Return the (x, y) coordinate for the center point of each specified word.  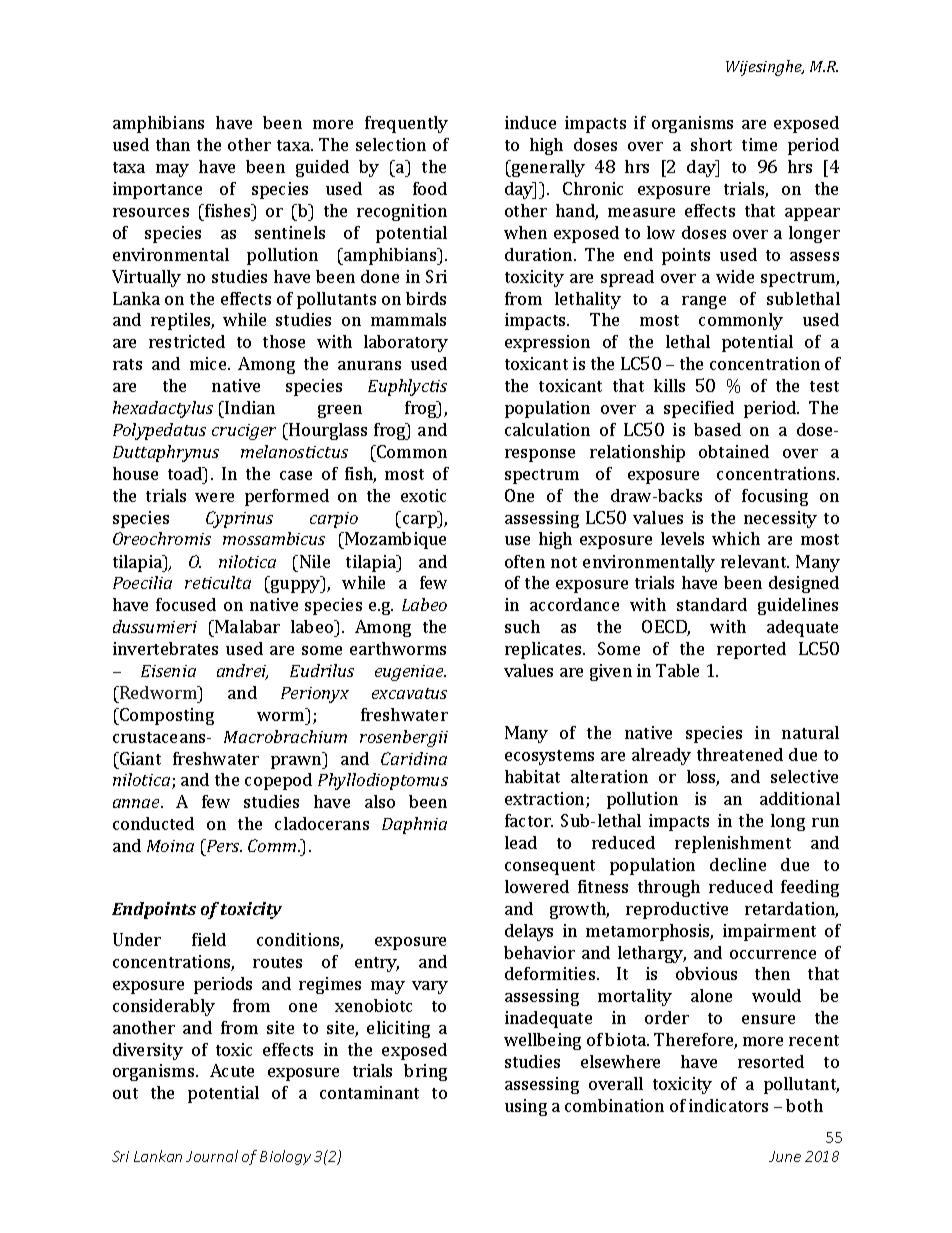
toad (186, 473)
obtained (734, 451)
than (173, 144)
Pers (223, 845)
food (430, 188)
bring (425, 1072)
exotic (423, 495)
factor (529, 820)
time (759, 144)
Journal (212, 1156)
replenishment (733, 844)
